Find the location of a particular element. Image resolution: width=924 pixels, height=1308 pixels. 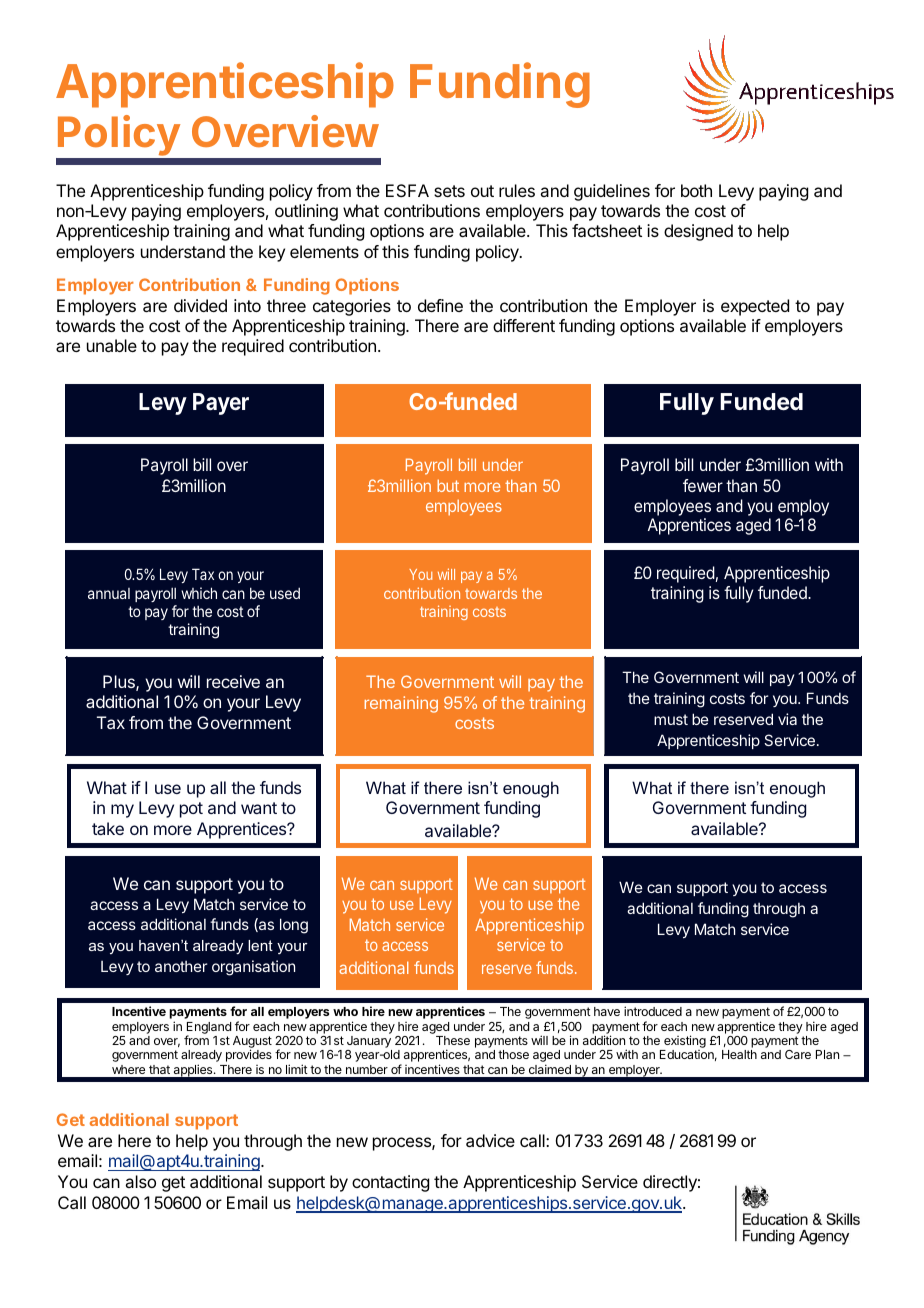

key is located at coordinates (272, 253).
